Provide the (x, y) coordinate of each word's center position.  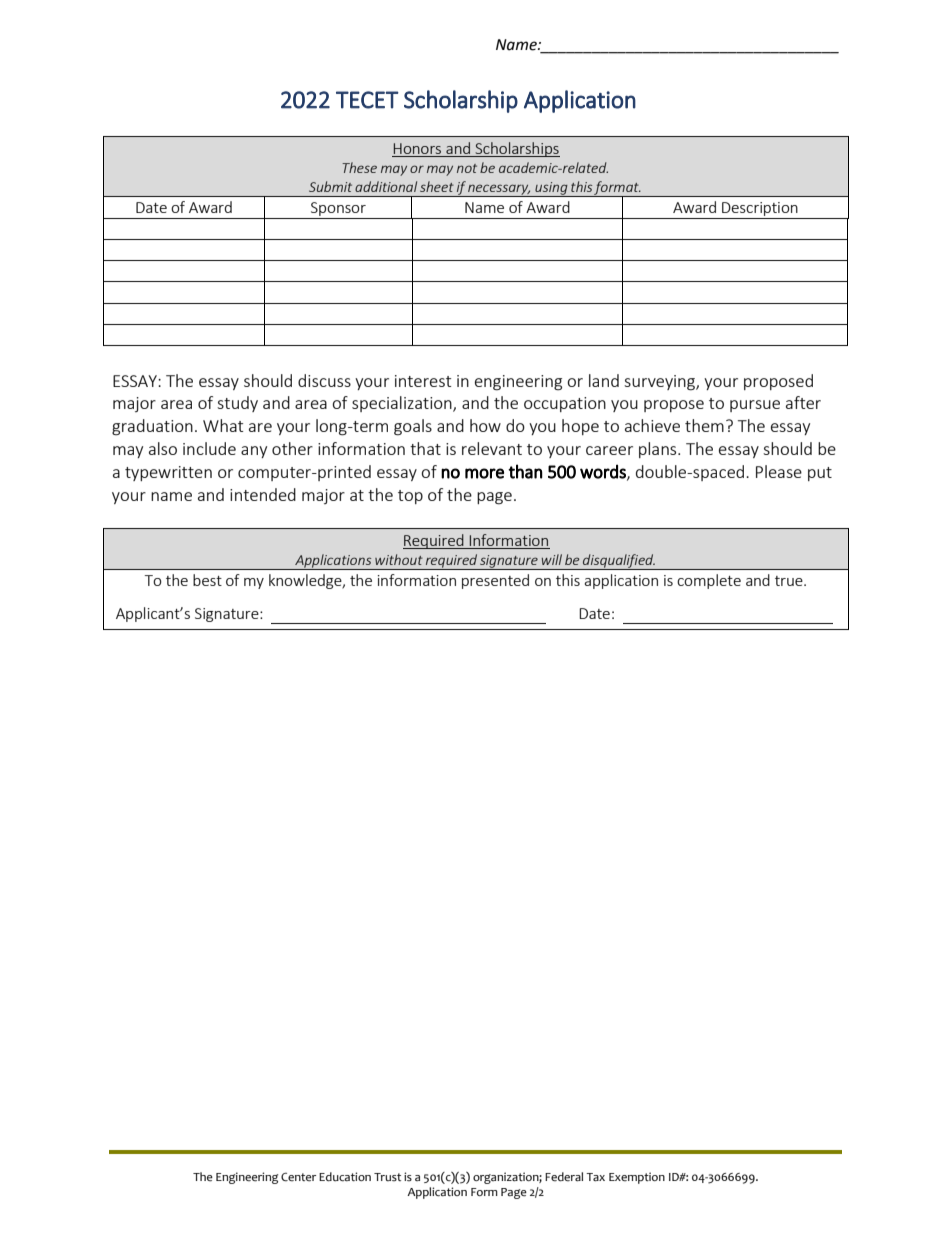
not (467, 168)
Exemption (637, 1178)
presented (495, 581)
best (207, 580)
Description (760, 209)
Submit (330, 186)
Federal (564, 1177)
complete (709, 581)
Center (298, 1177)
